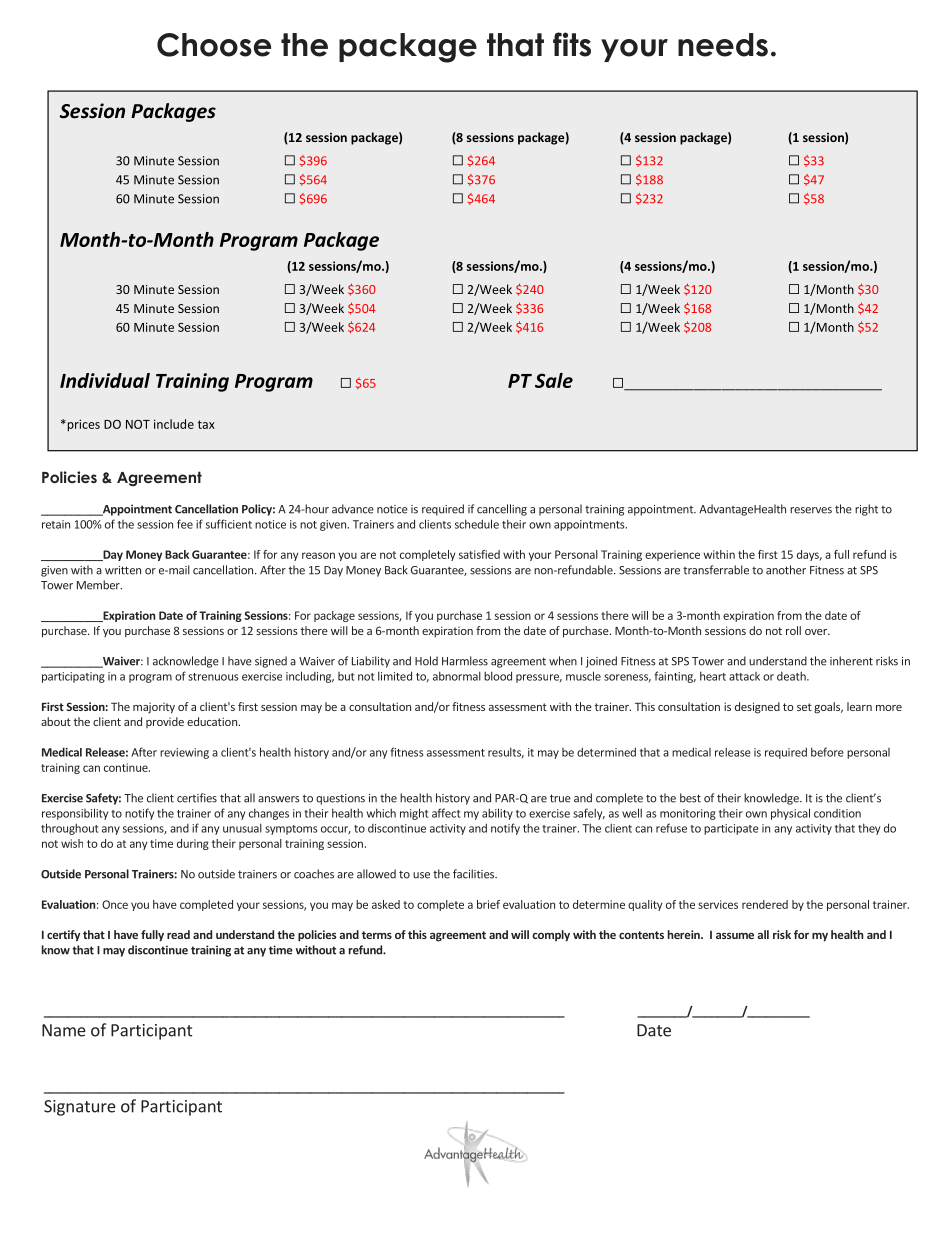 The width and height of the screenshot is (952, 1233). I want to click on reserves, so click(811, 510).
